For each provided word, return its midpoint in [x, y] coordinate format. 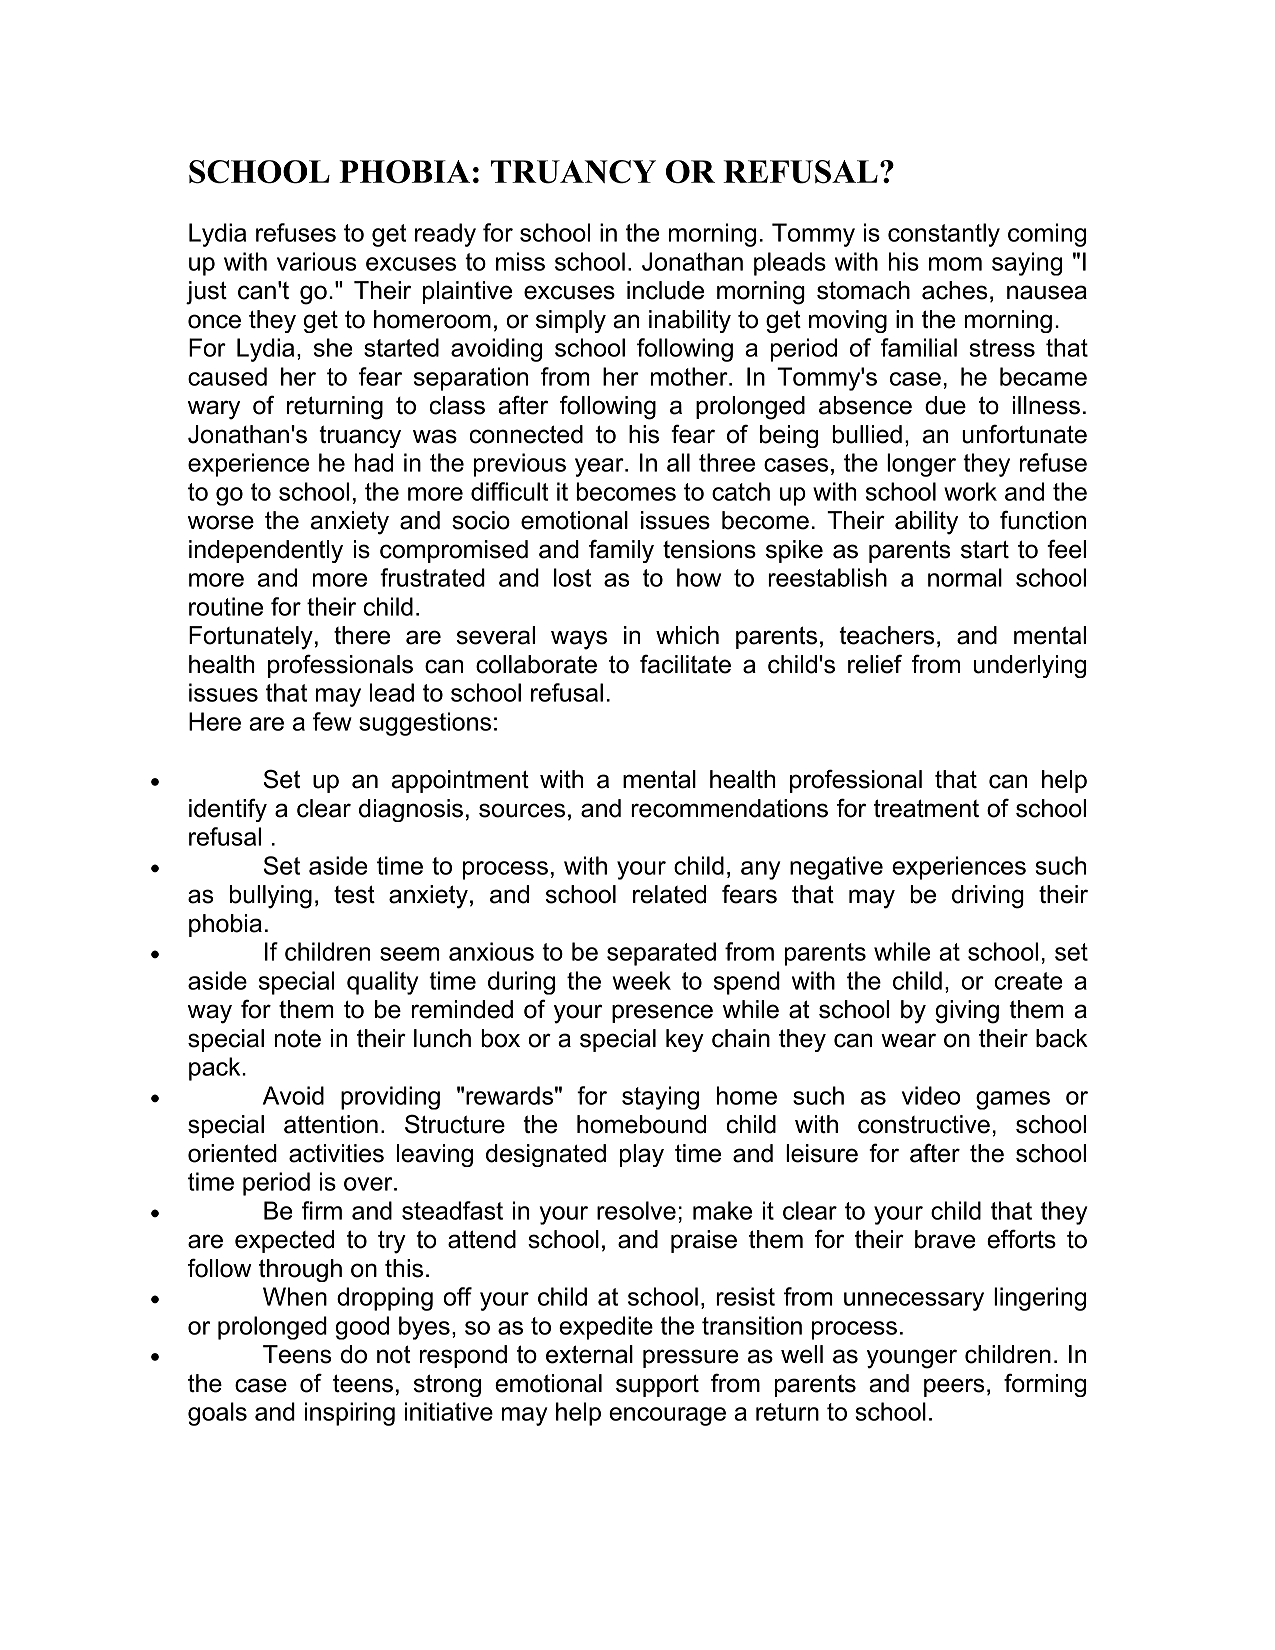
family [621, 551]
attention [331, 1124]
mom [955, 264]
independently [266, 551]
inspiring [350, 1414]
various [317, 261]
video [931, 1095]
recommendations [729, 808]
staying [660, 1098]
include [665, 290]
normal [965, 577]
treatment [926, 808]
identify [228, 810]
